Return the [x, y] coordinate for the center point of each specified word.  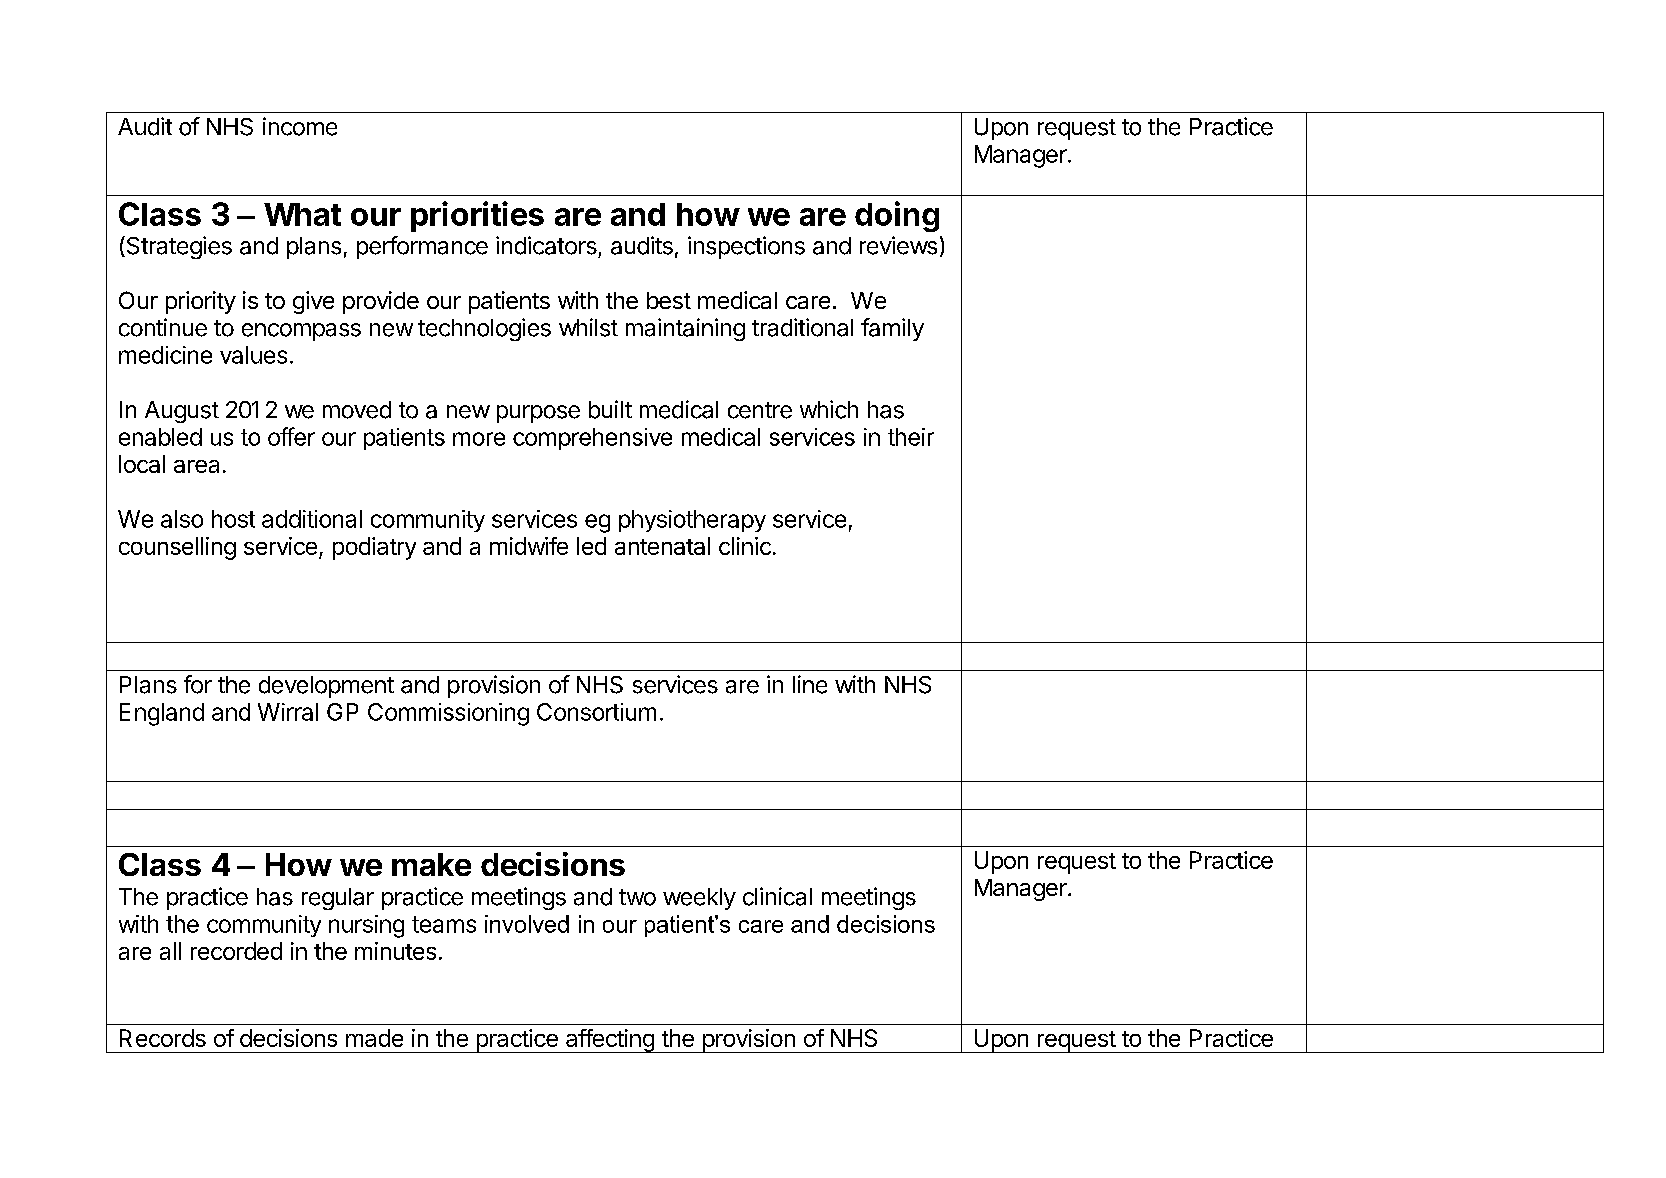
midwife [529, 546]
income [300, 126]
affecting [610, 1041]
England [162, 714]
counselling [177, 548]
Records [163, 1038]
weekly [699, 899]
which [829, 409]
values [253, 355]
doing [897, 216]
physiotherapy [692, 521]
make [431, 864]
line [810, 684]
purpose [538, 414]
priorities [477, 216]
